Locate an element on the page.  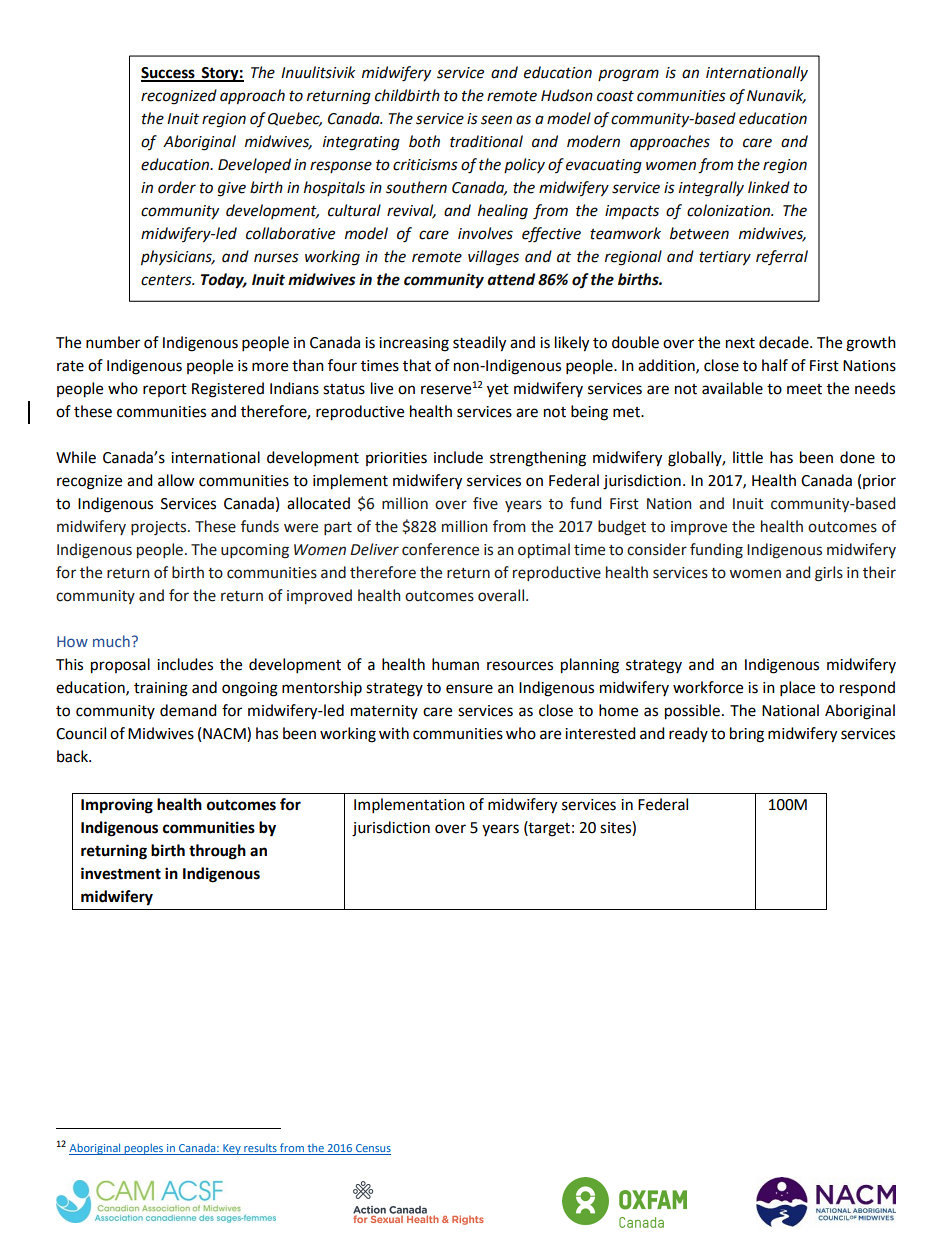
Key is located at coordinates (232, 1149).
